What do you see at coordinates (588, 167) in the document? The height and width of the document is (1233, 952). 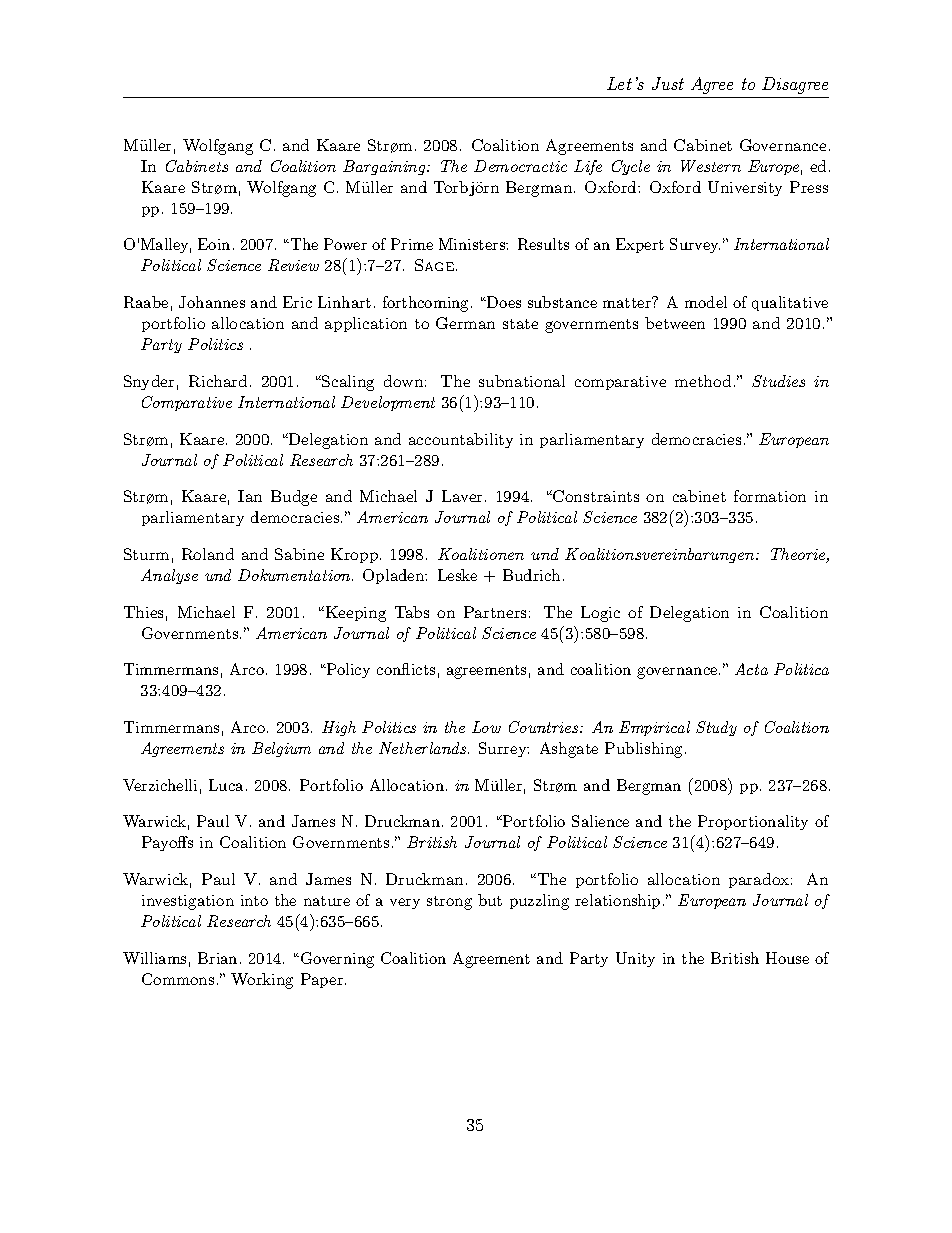 I see `Life` at bounding box center [588, 167].
